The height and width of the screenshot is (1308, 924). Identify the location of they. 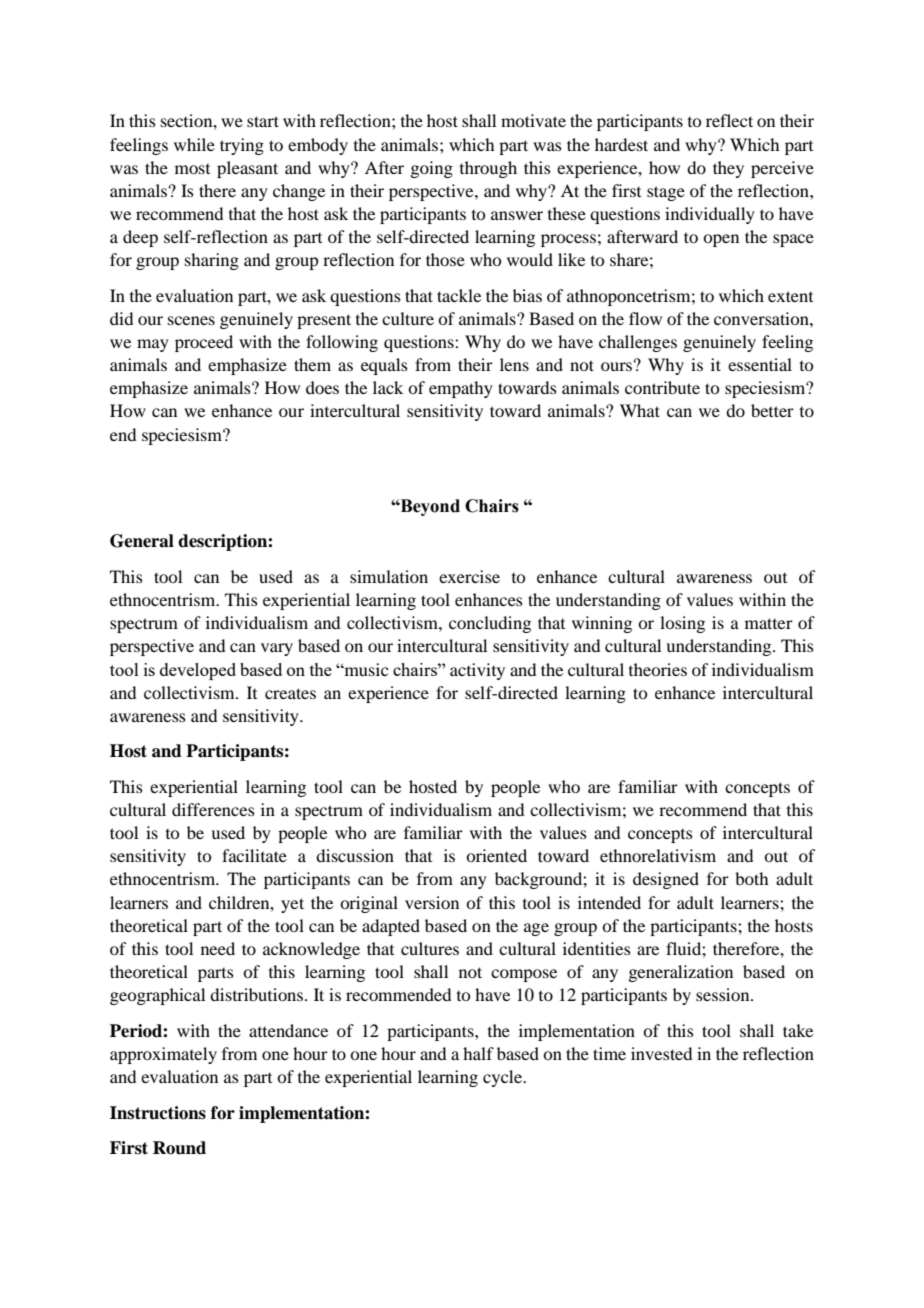
(728, 169).
